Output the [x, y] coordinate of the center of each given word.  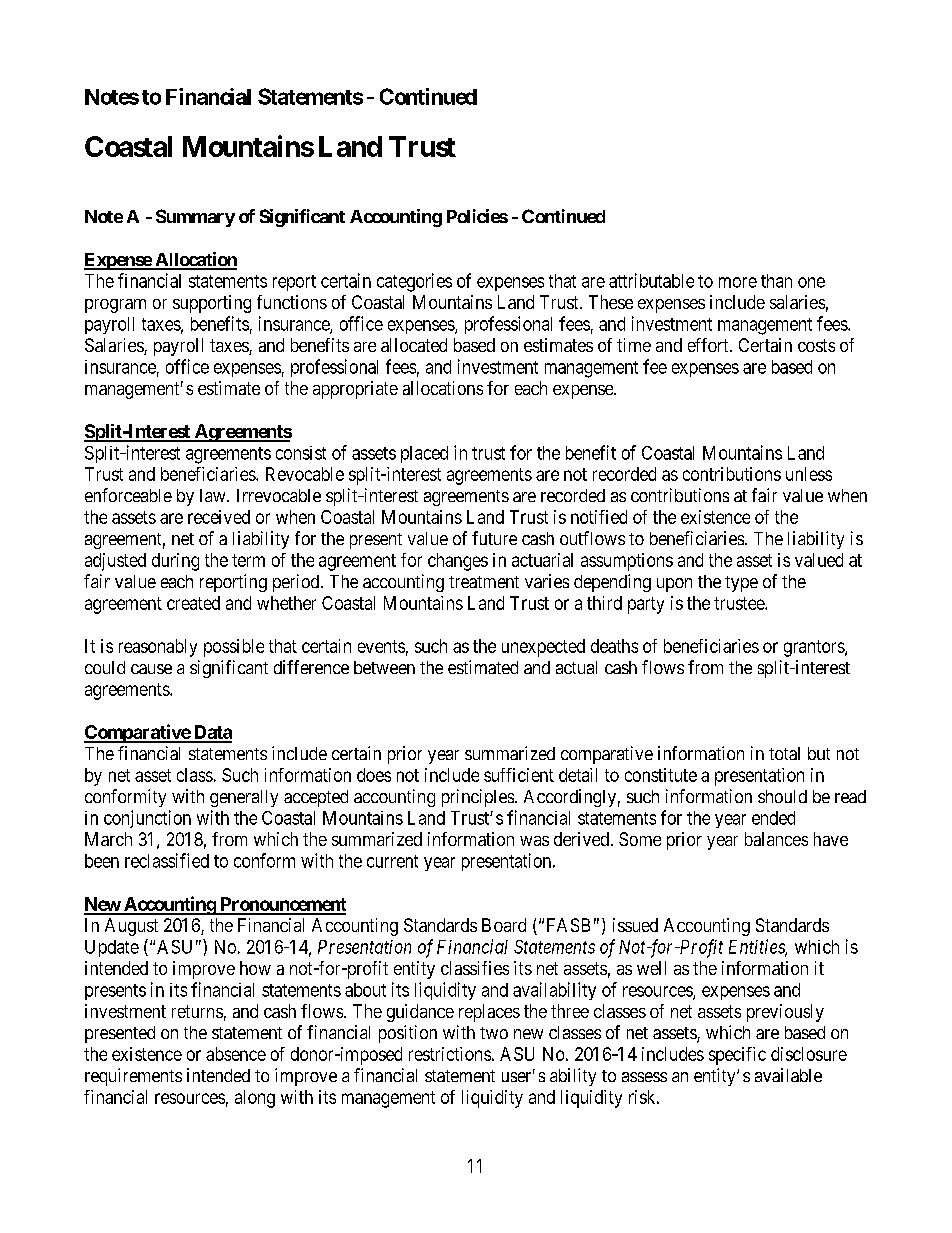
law [214, 495]
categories [414, 282]
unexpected [543, 648]
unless [809, 474]
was [534, 841]
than [776, 281]
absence [236, 1054]
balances [776, 839]
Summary [195, 218]
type [741, 584]
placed [424, 454]
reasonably [158, 648]
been [102, 861]
